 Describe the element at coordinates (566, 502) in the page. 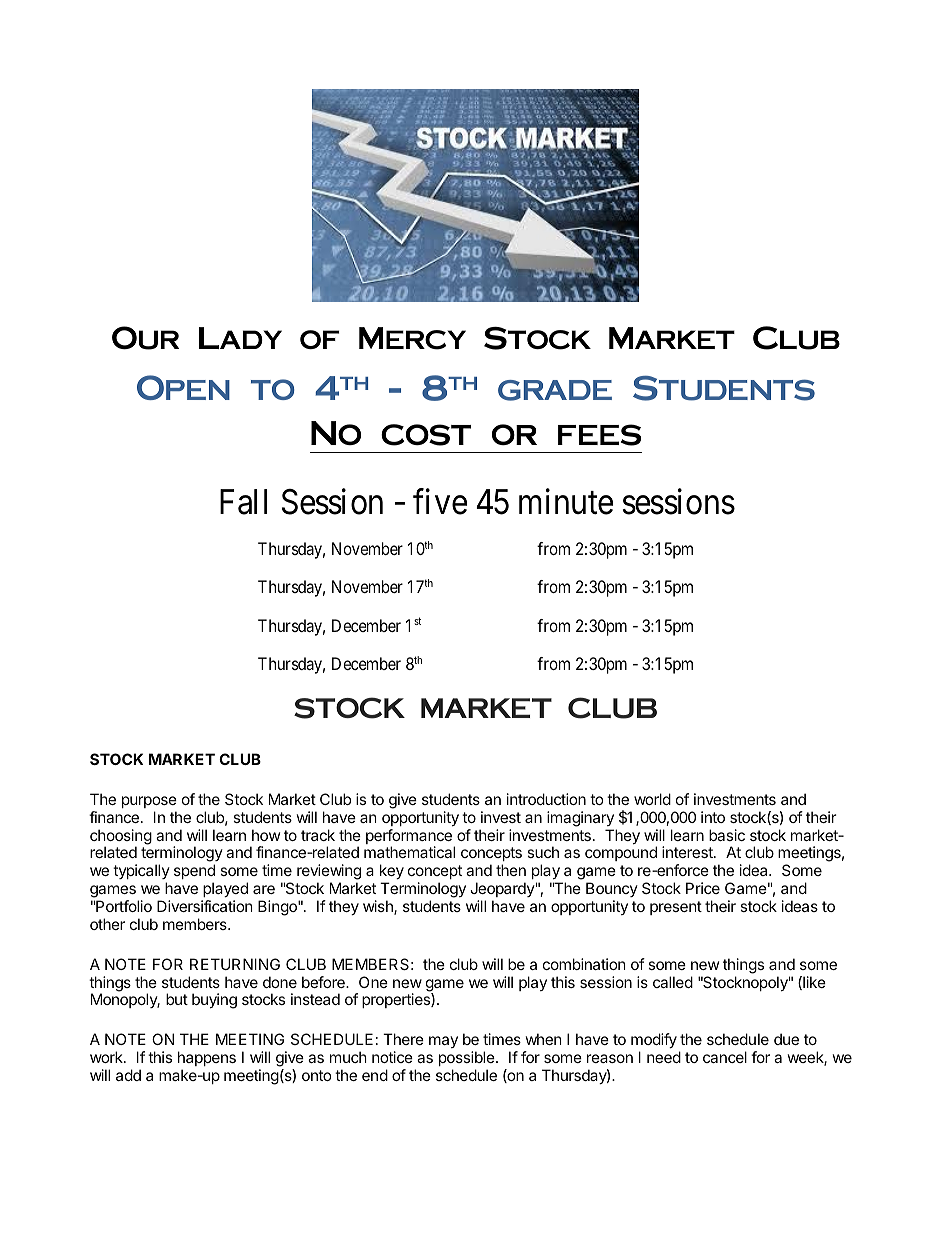

I see `minute` at that location.
